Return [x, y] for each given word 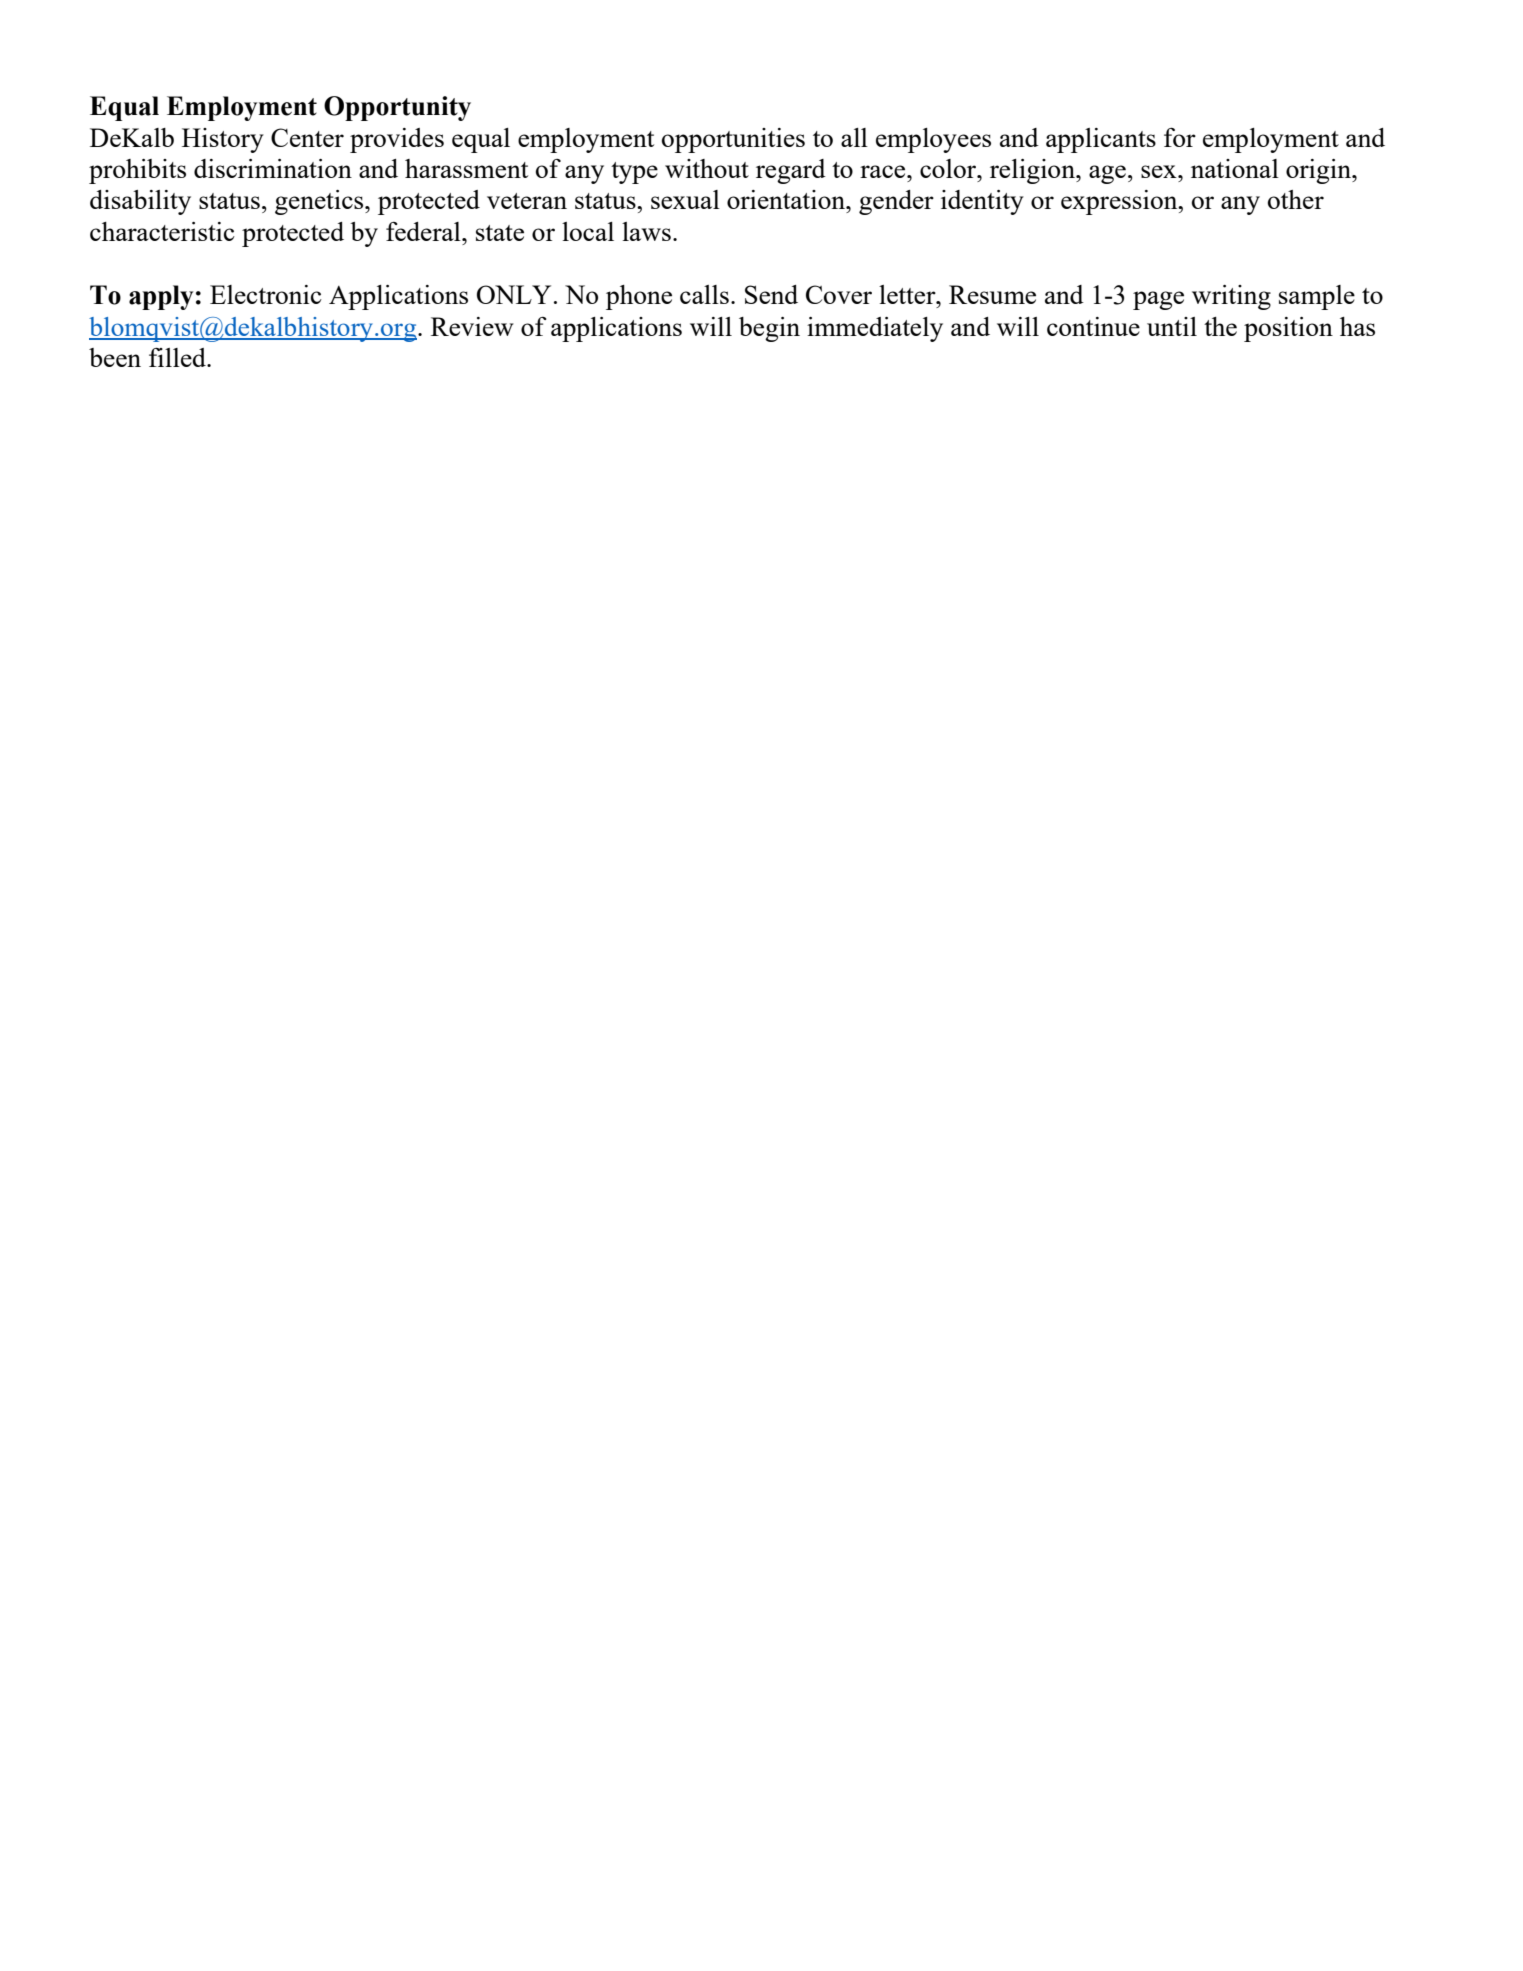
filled [178, 357]
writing [1231, 297]
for [1180, 137]
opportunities [733, 140]
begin [769, 329]
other [1296, 199]
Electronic [266, 294]
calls [704, 294]
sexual [685, 199]
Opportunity [397, 108]
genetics [320, 202]
